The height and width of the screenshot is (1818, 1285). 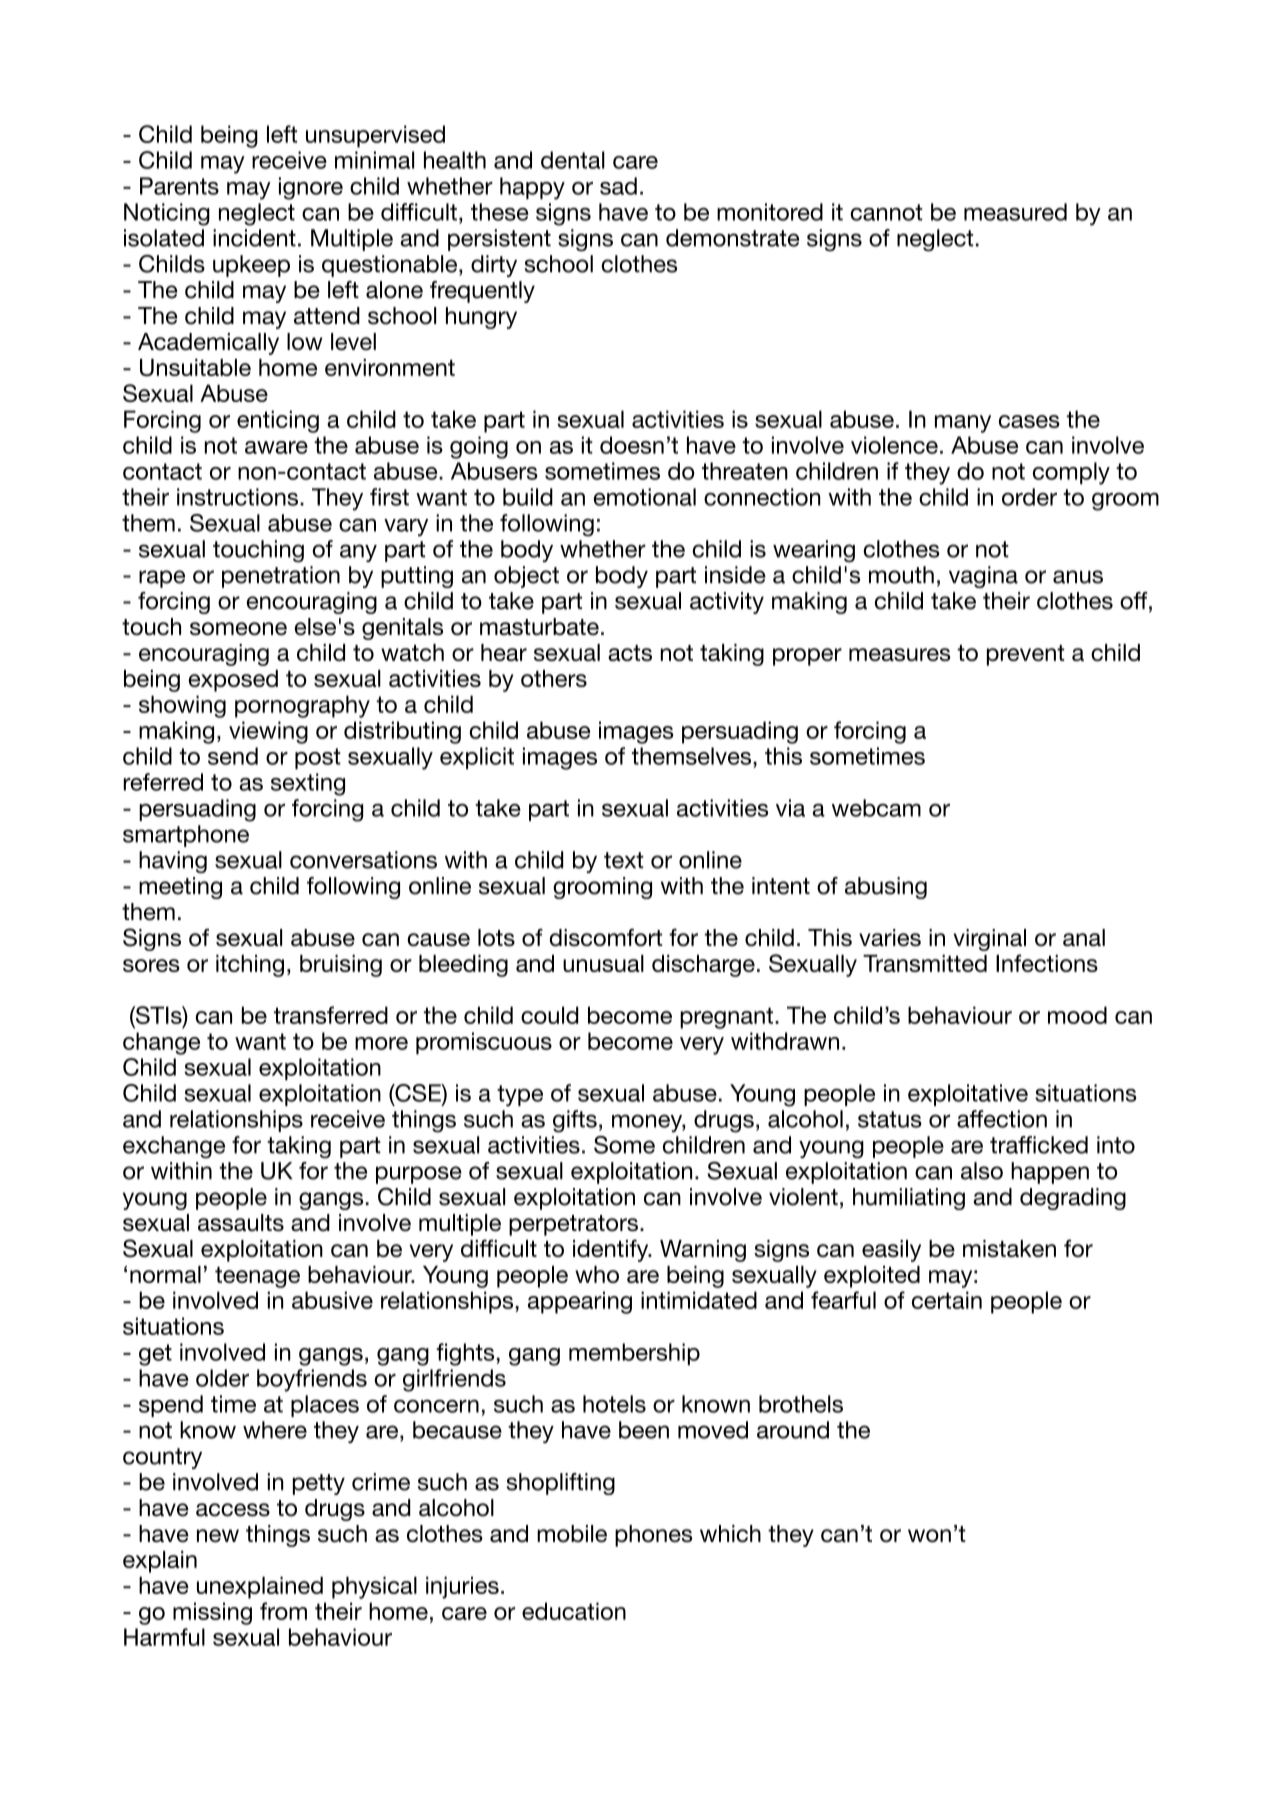 What do you see at coordinates (237, 497) in the screenshot?
I see `instructions` at bounding box center [237, 497].
